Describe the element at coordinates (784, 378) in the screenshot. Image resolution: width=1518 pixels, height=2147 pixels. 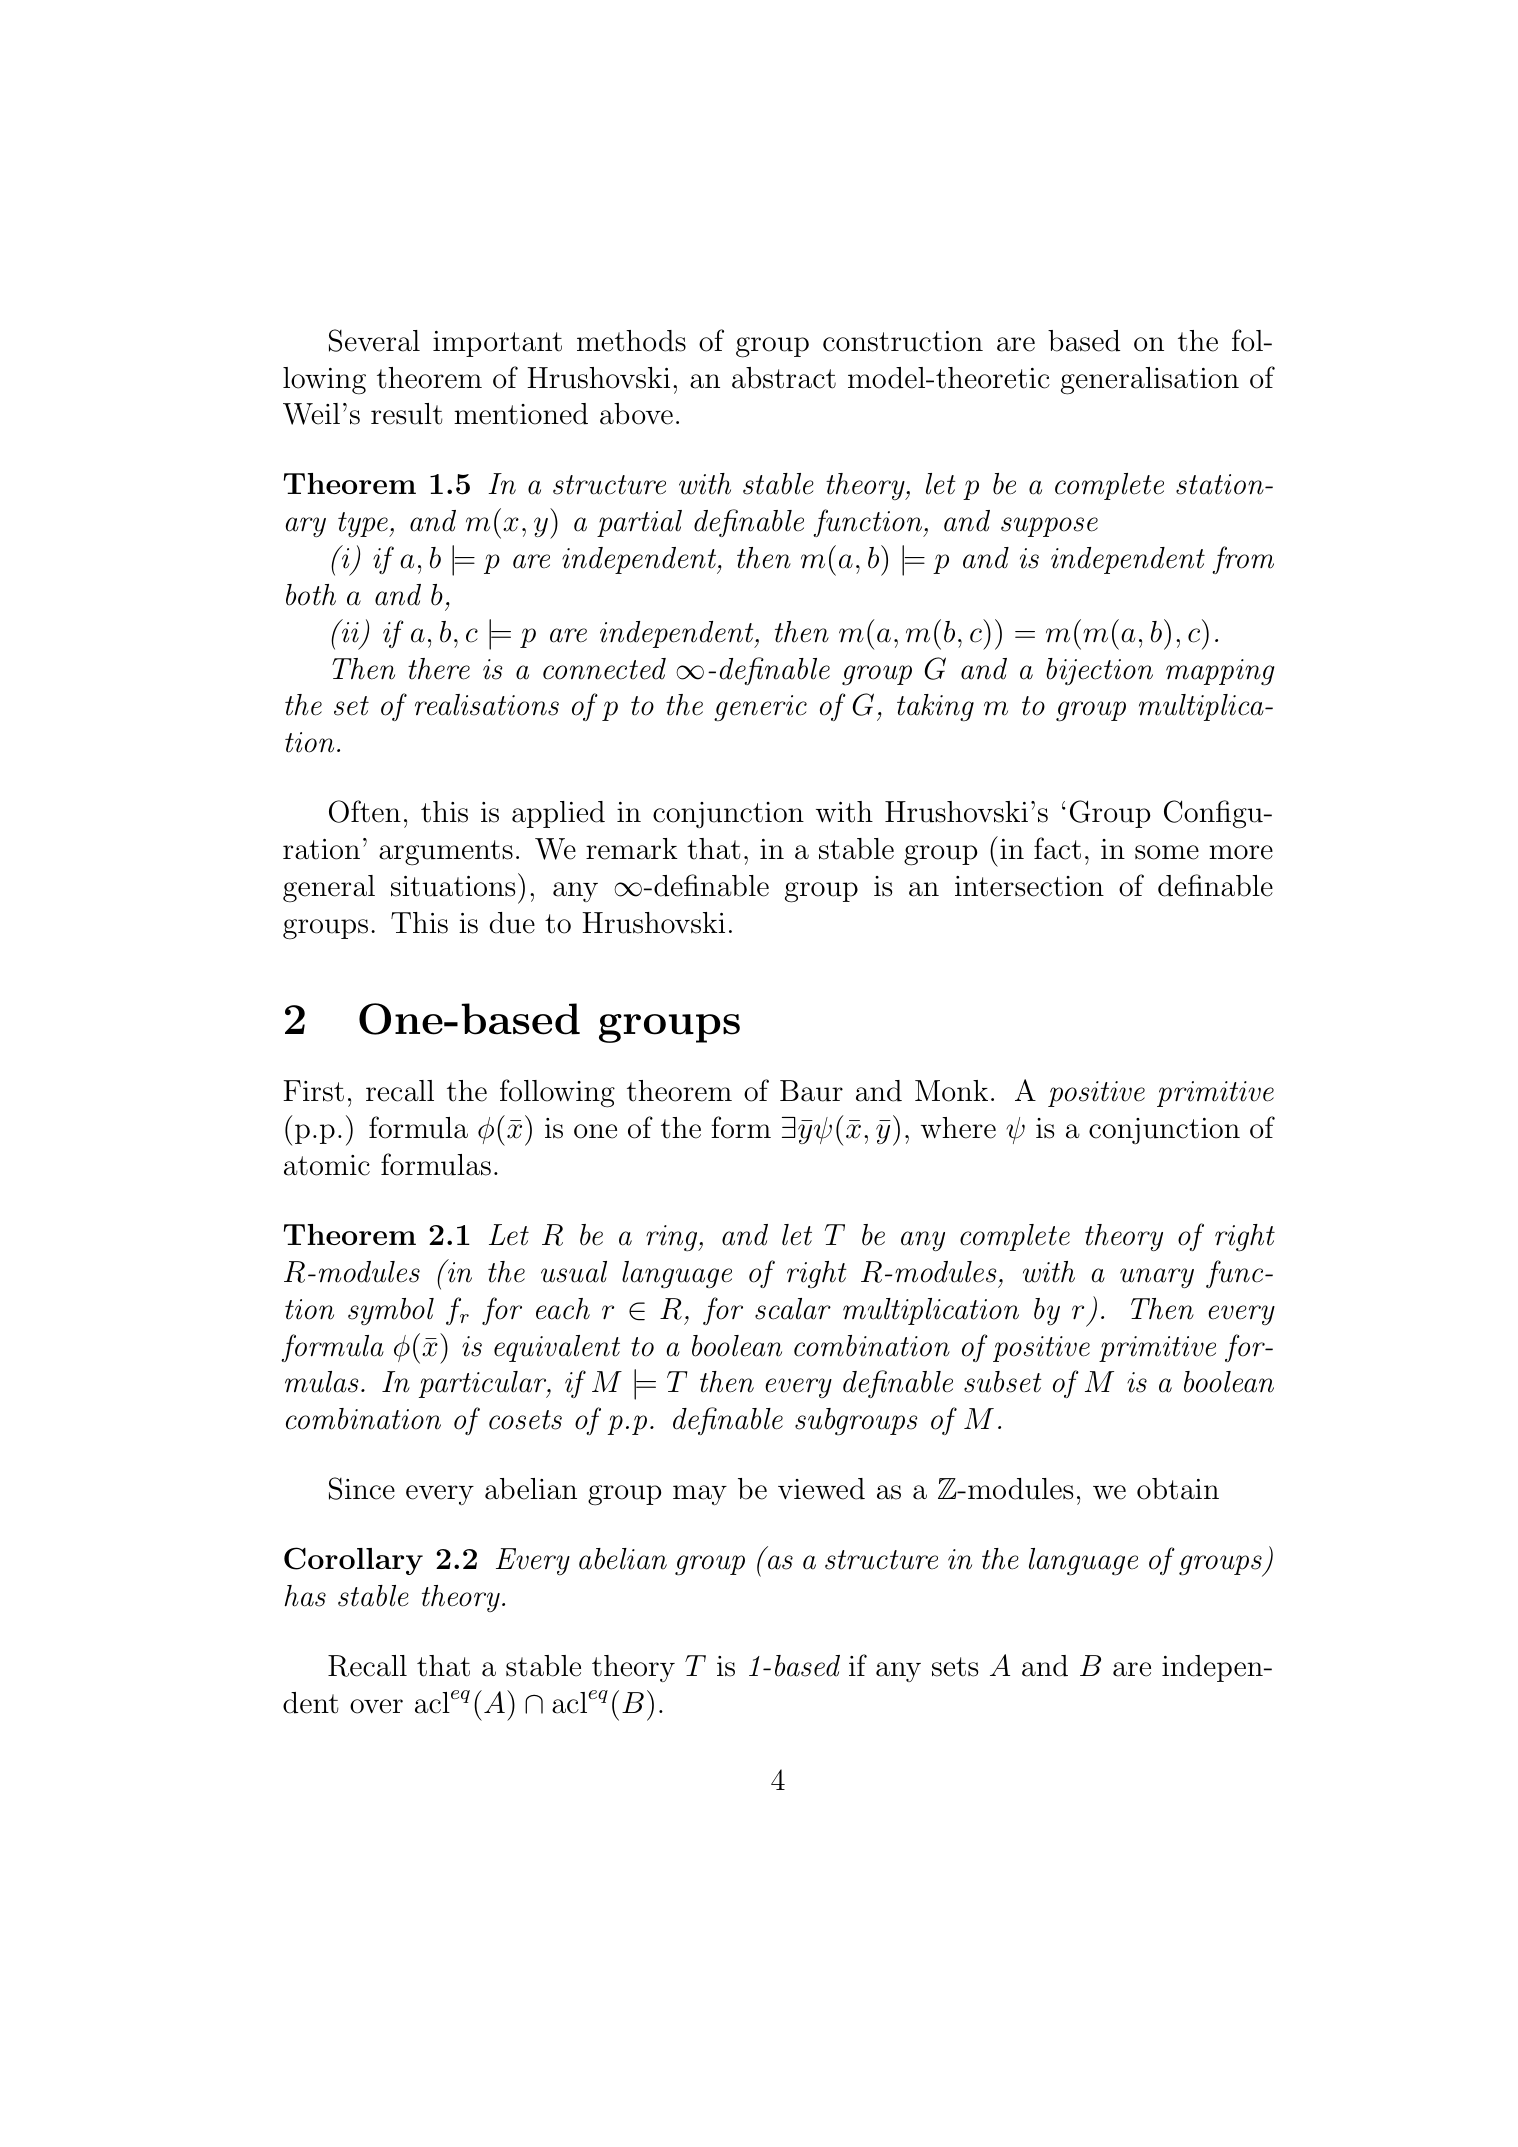
I see `abstract` at that location.
